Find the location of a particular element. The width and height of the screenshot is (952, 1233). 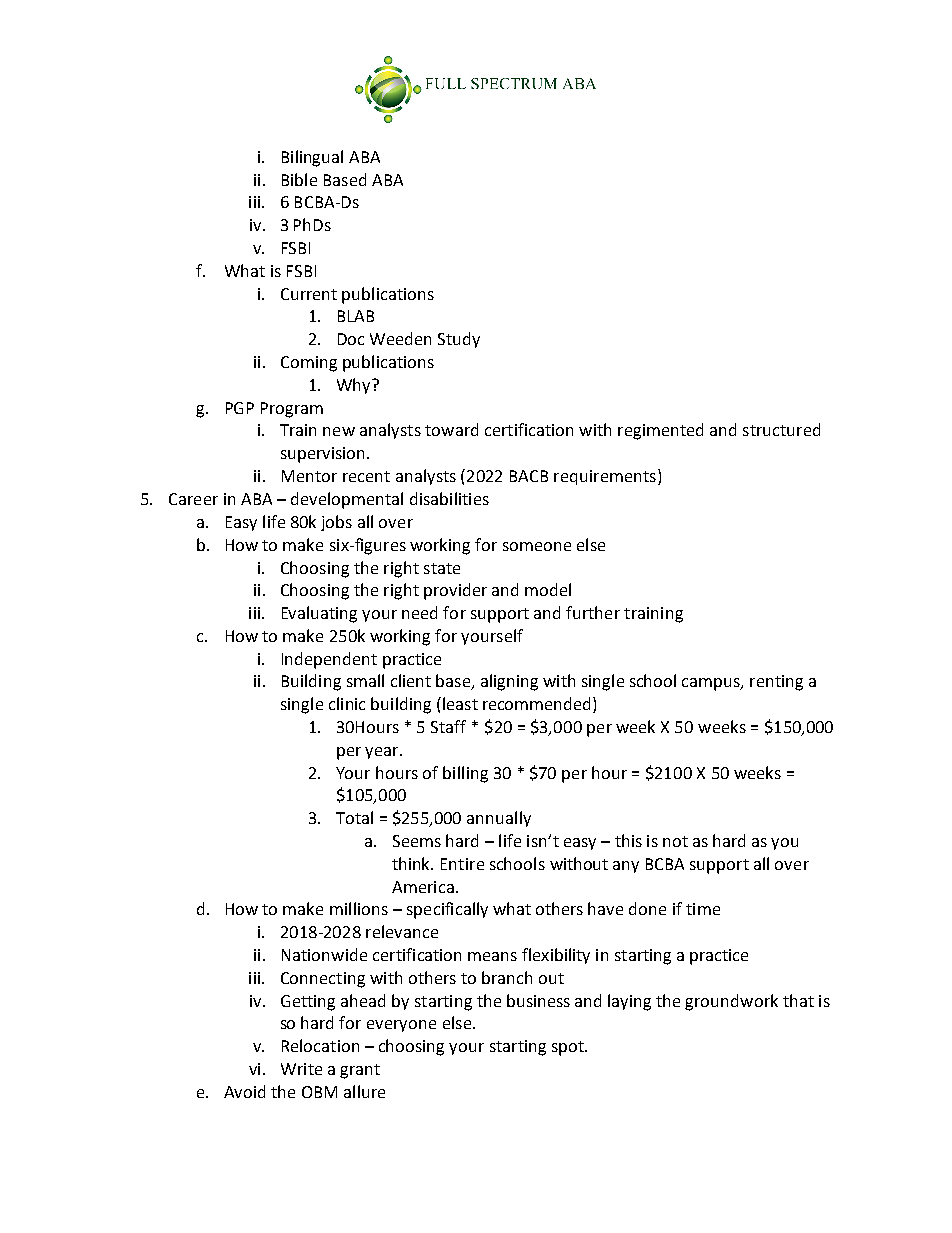

Bilingual is located at coordinates (312, 158).
